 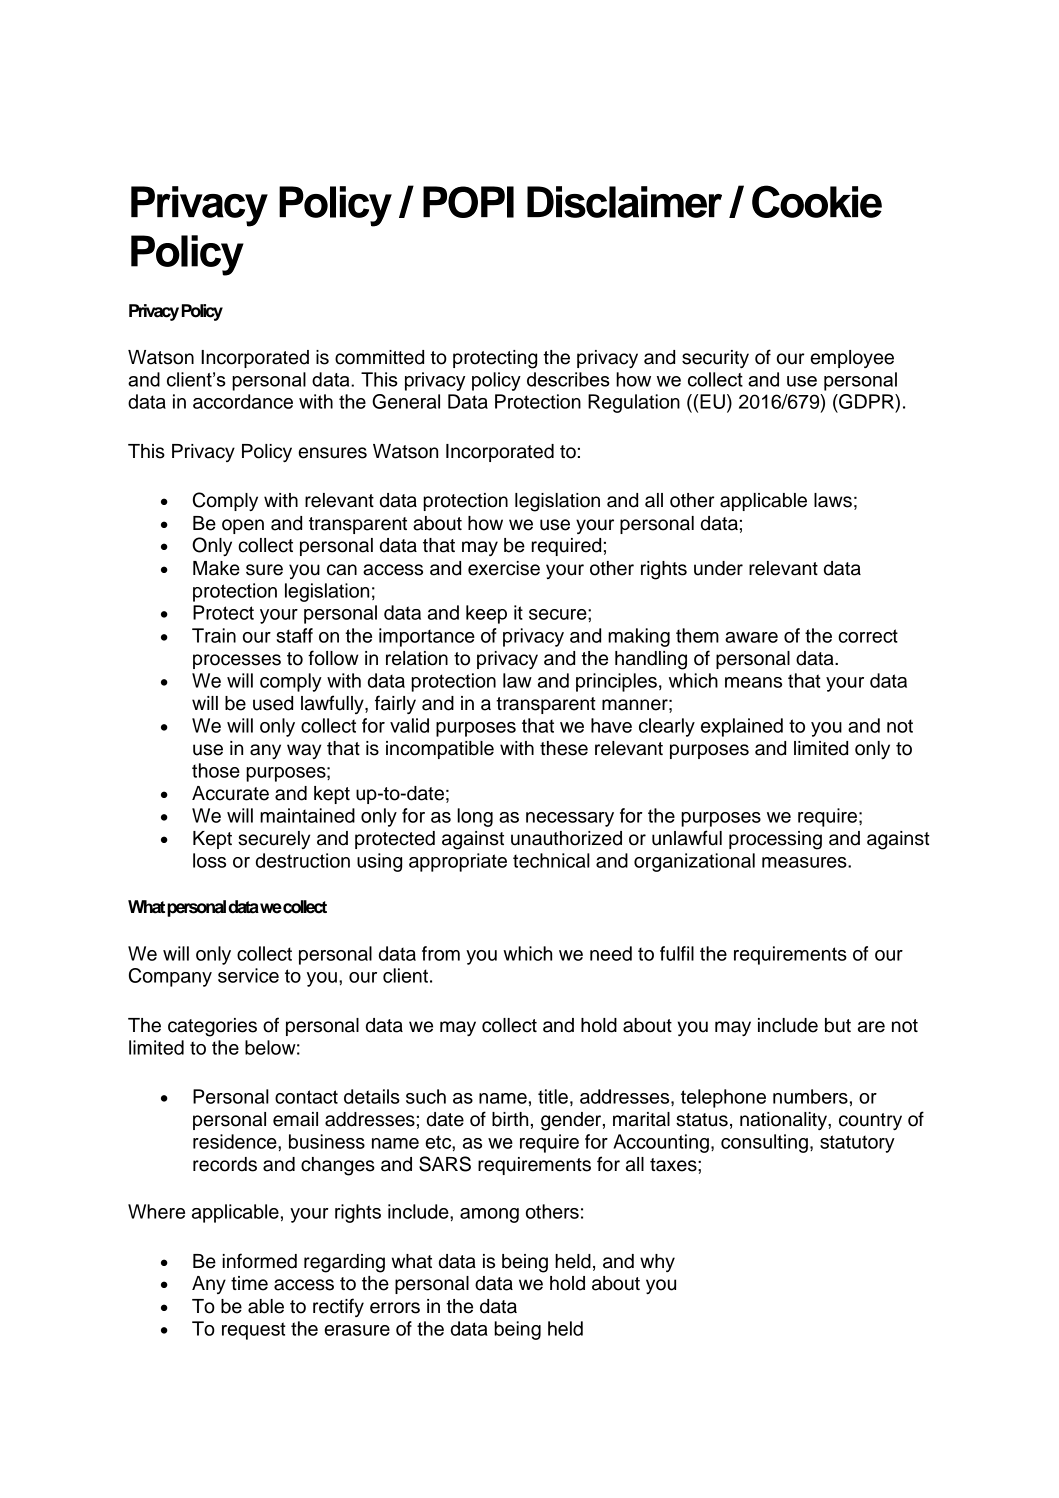 What do you see at coordinates (216, 770) in the screenshot?
I see `those` at bounding box center [216, 770].
